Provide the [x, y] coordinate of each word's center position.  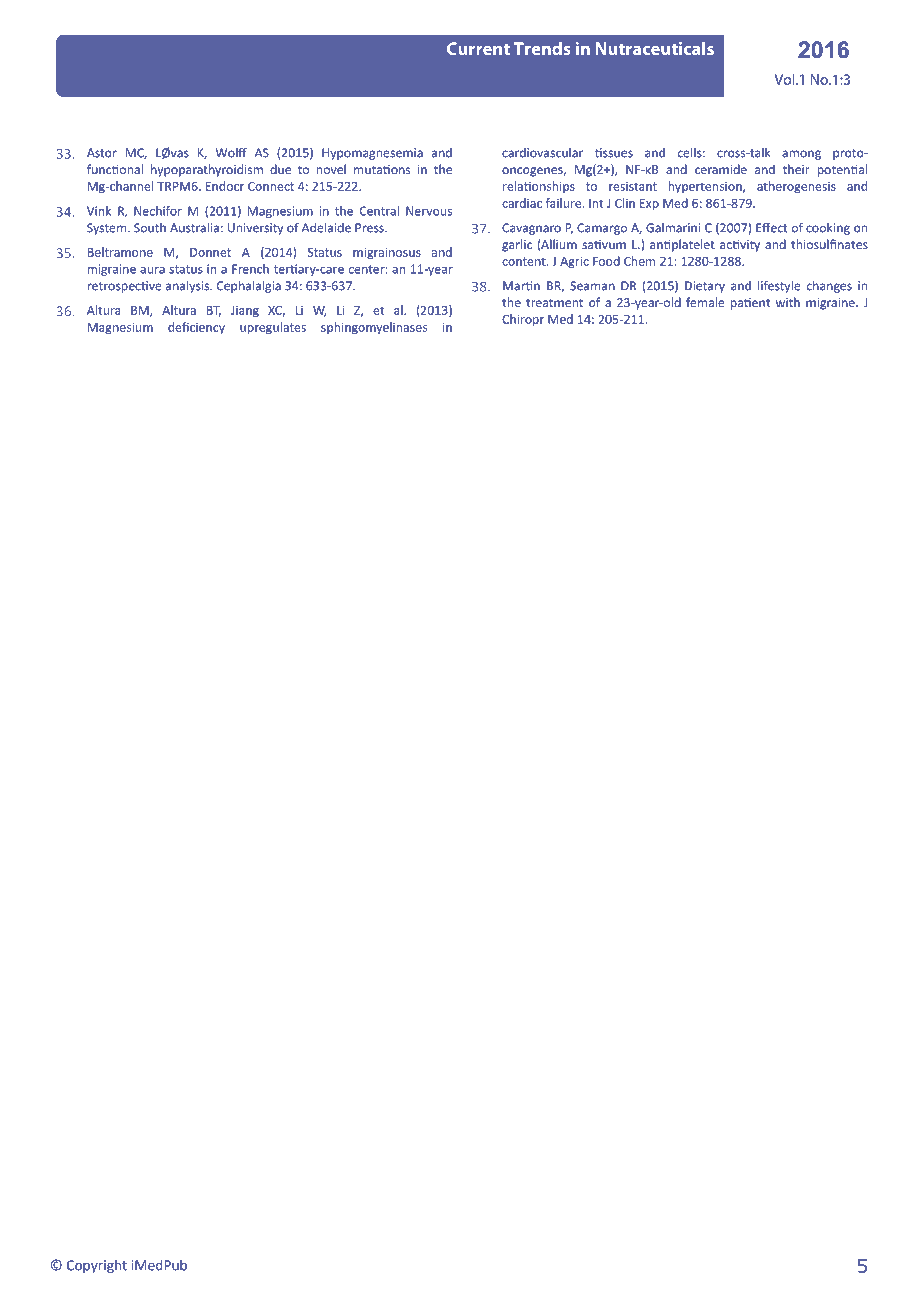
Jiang [245, 312]
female [705, 302]
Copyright [97, 1266]
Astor [102, 153]
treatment [554, 303]
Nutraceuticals [655, 48]
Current [478, 48]
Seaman [592, 286]
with [788, 302]
